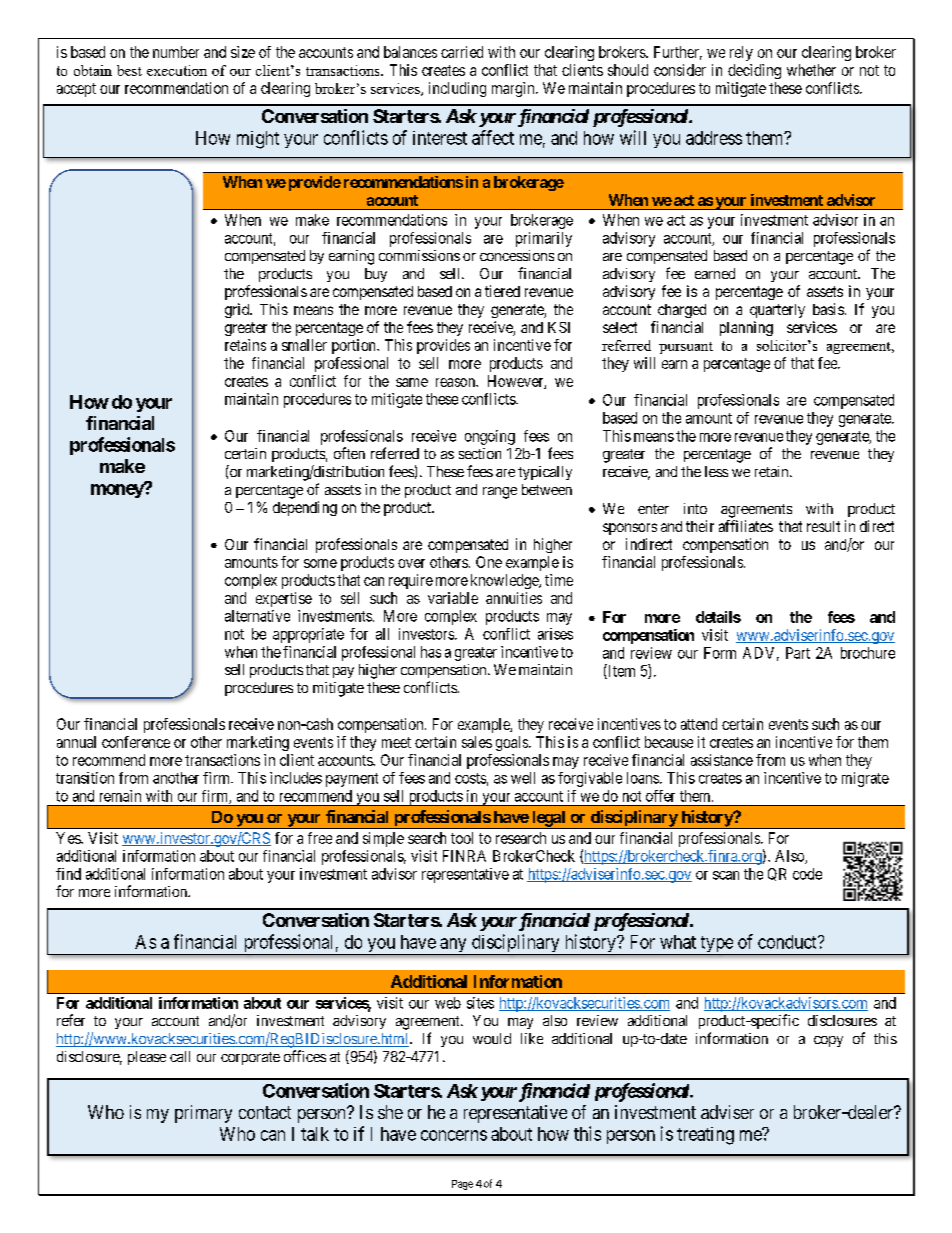 The image size is (952, 1233). What do you see at coordinates (454, 1135) in the document?
I see `concerns` at bounding box center [454, 1135].
